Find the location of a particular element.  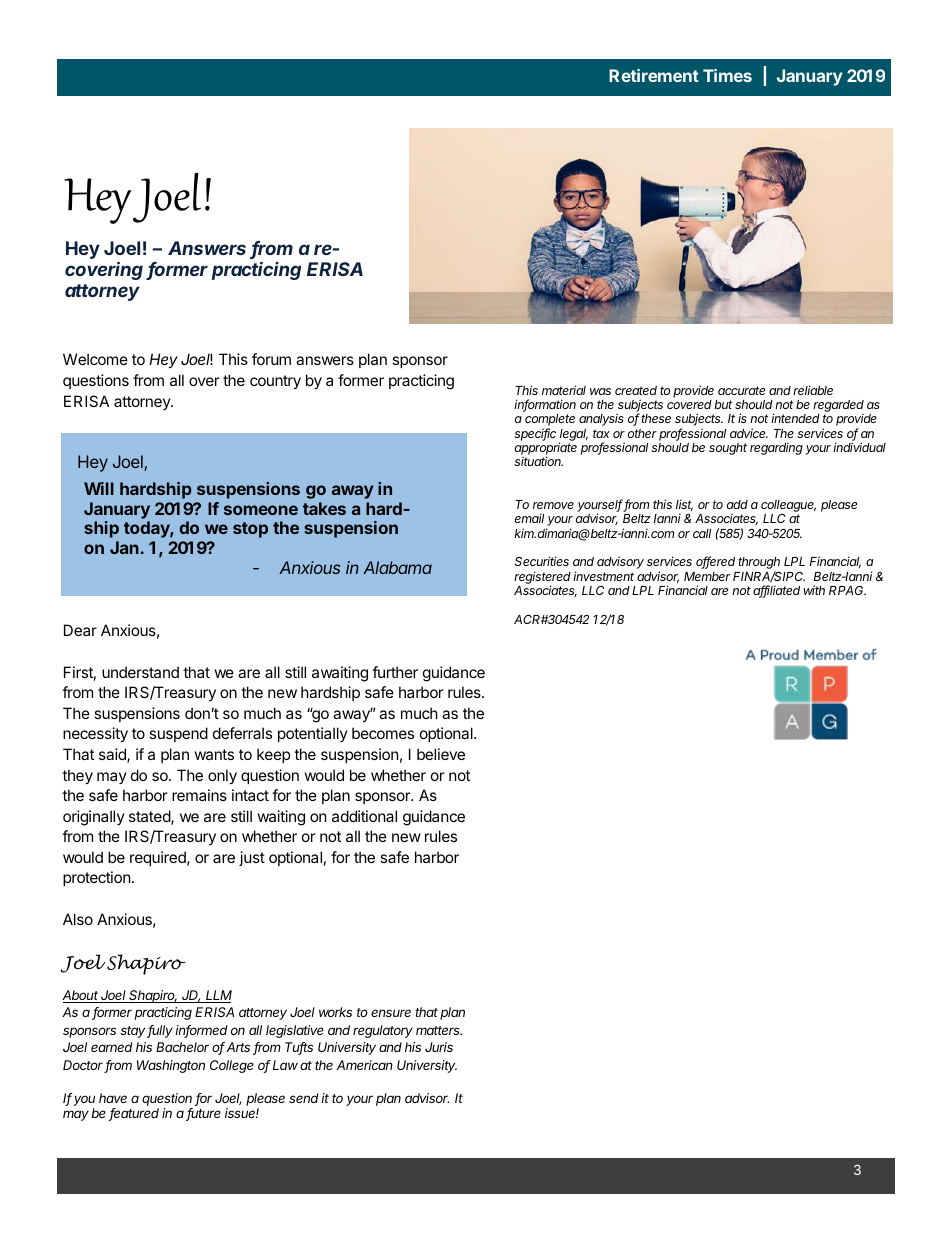

registered is located at coordinates (542, 578).
